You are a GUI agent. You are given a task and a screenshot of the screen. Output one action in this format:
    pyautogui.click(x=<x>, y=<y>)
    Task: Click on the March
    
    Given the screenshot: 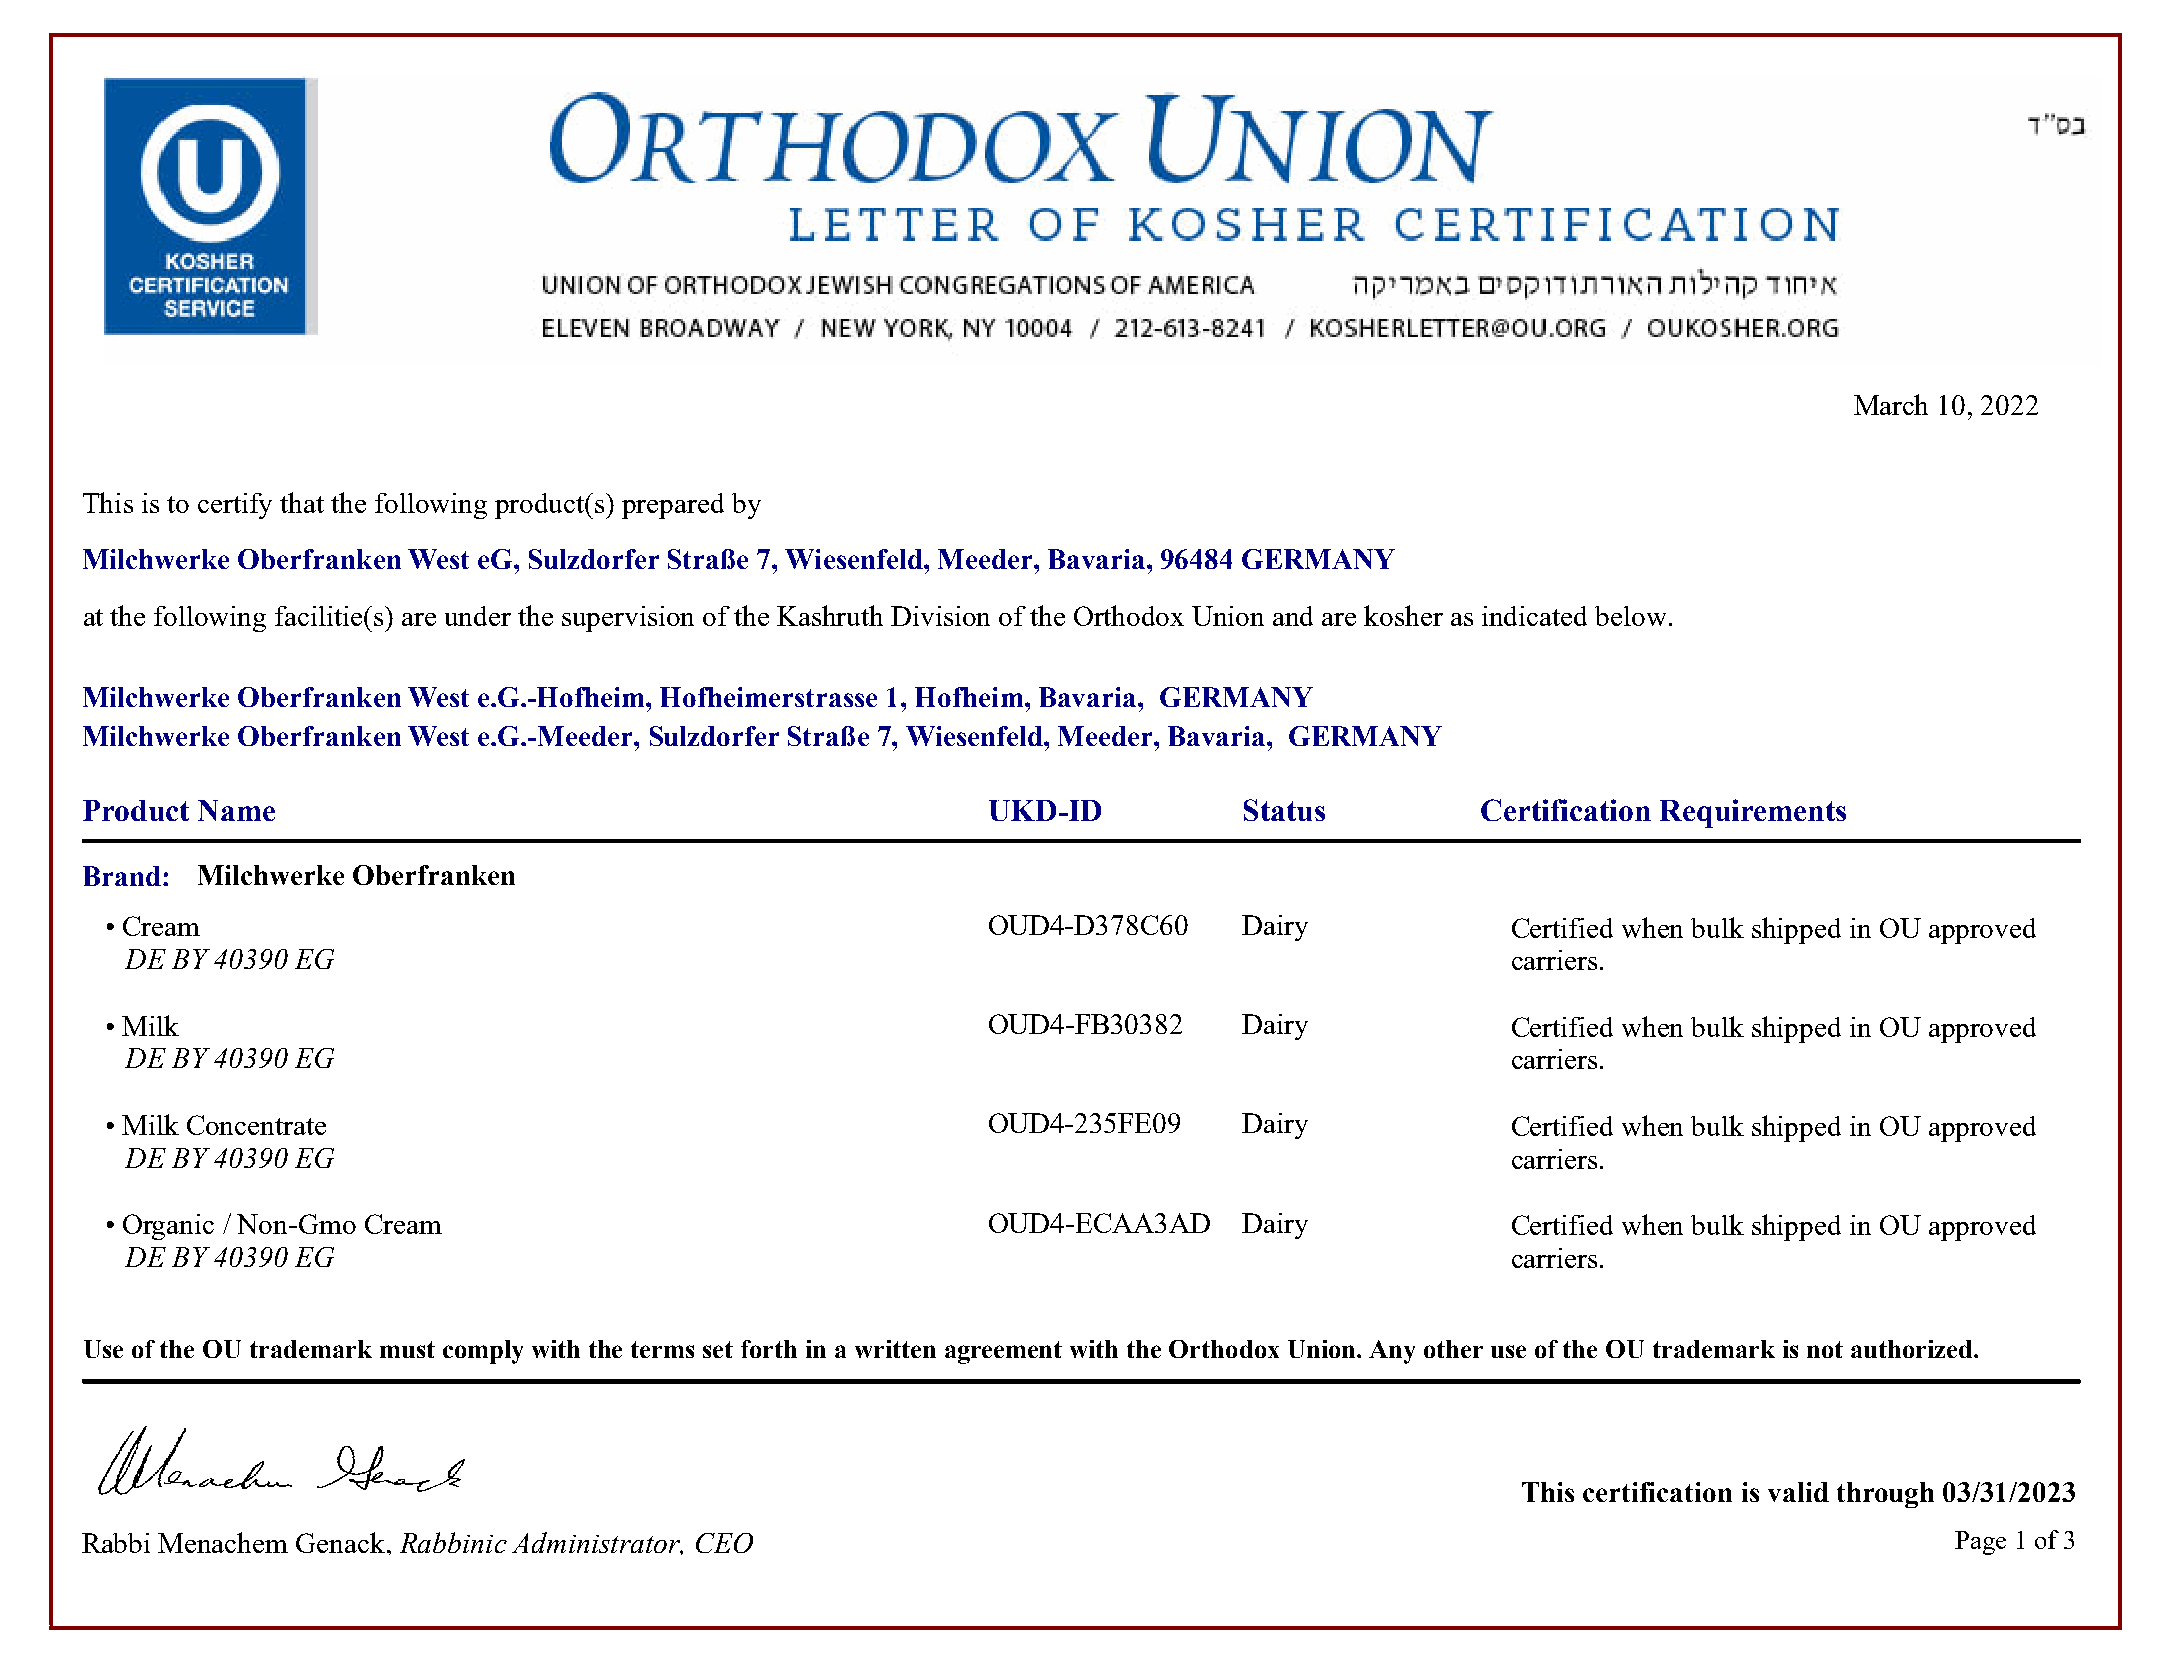 What is the action you would take?
    pyautogui.click(x=1891, y=404)
